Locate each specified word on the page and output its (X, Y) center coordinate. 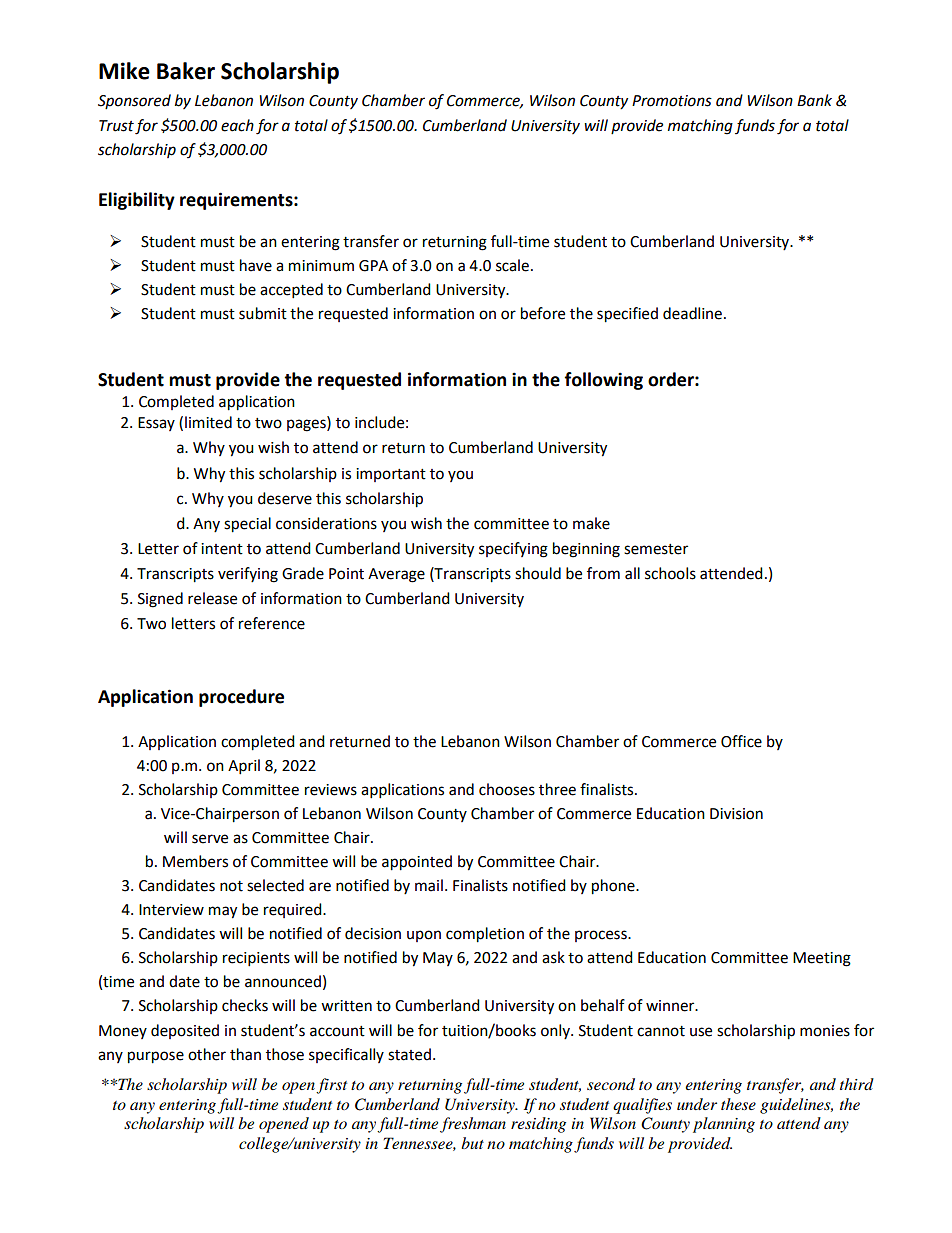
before (543, 313)
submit (263, 313)
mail (429, 885)
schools (670, 573)
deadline (692, 313)
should (538, 573)
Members (195, 861)
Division (736, 814)
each (237, 125)
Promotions (672, 101)
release (212, 598)
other (207, 1054)
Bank (814, 100)
